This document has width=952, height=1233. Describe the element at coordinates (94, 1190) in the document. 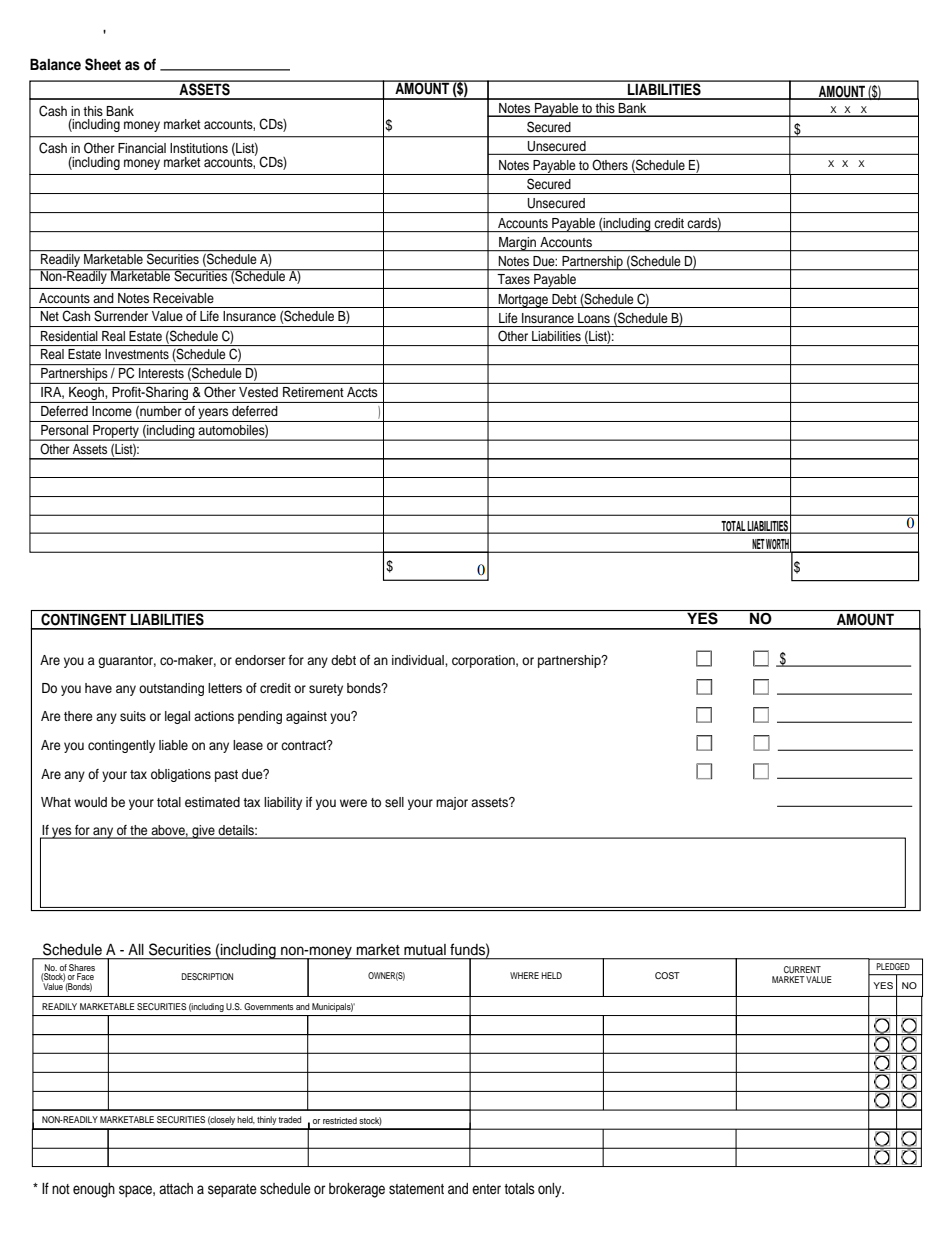

I see `enough` at that location.
